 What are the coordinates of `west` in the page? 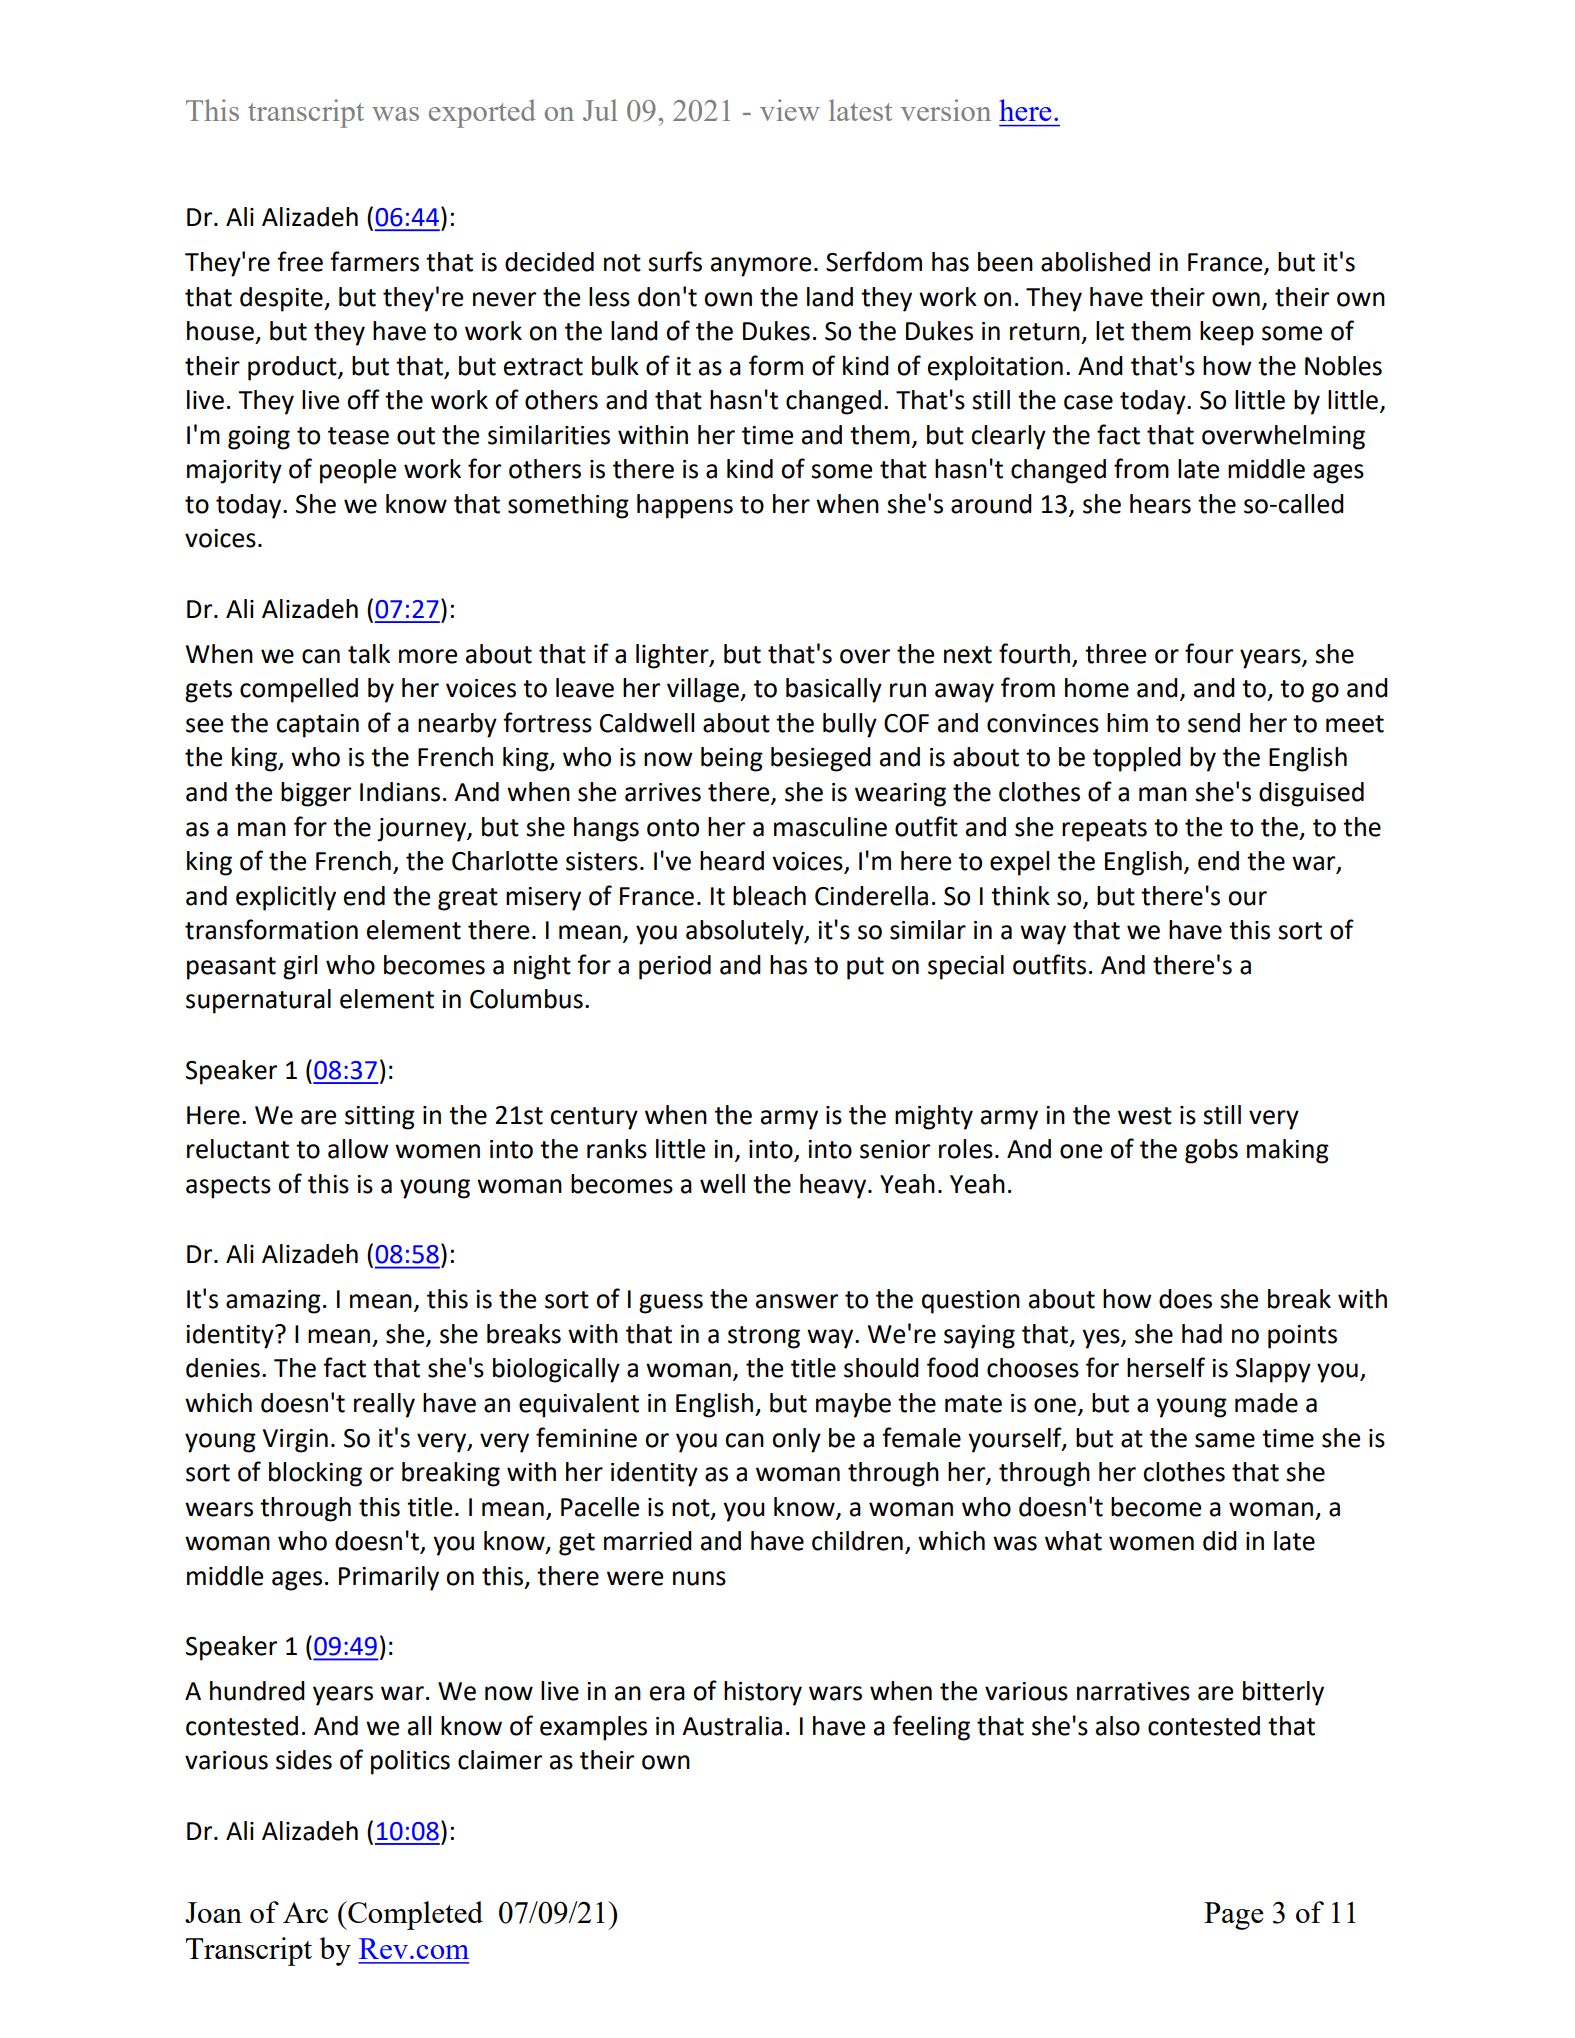 It's located at (1145, 1116).
